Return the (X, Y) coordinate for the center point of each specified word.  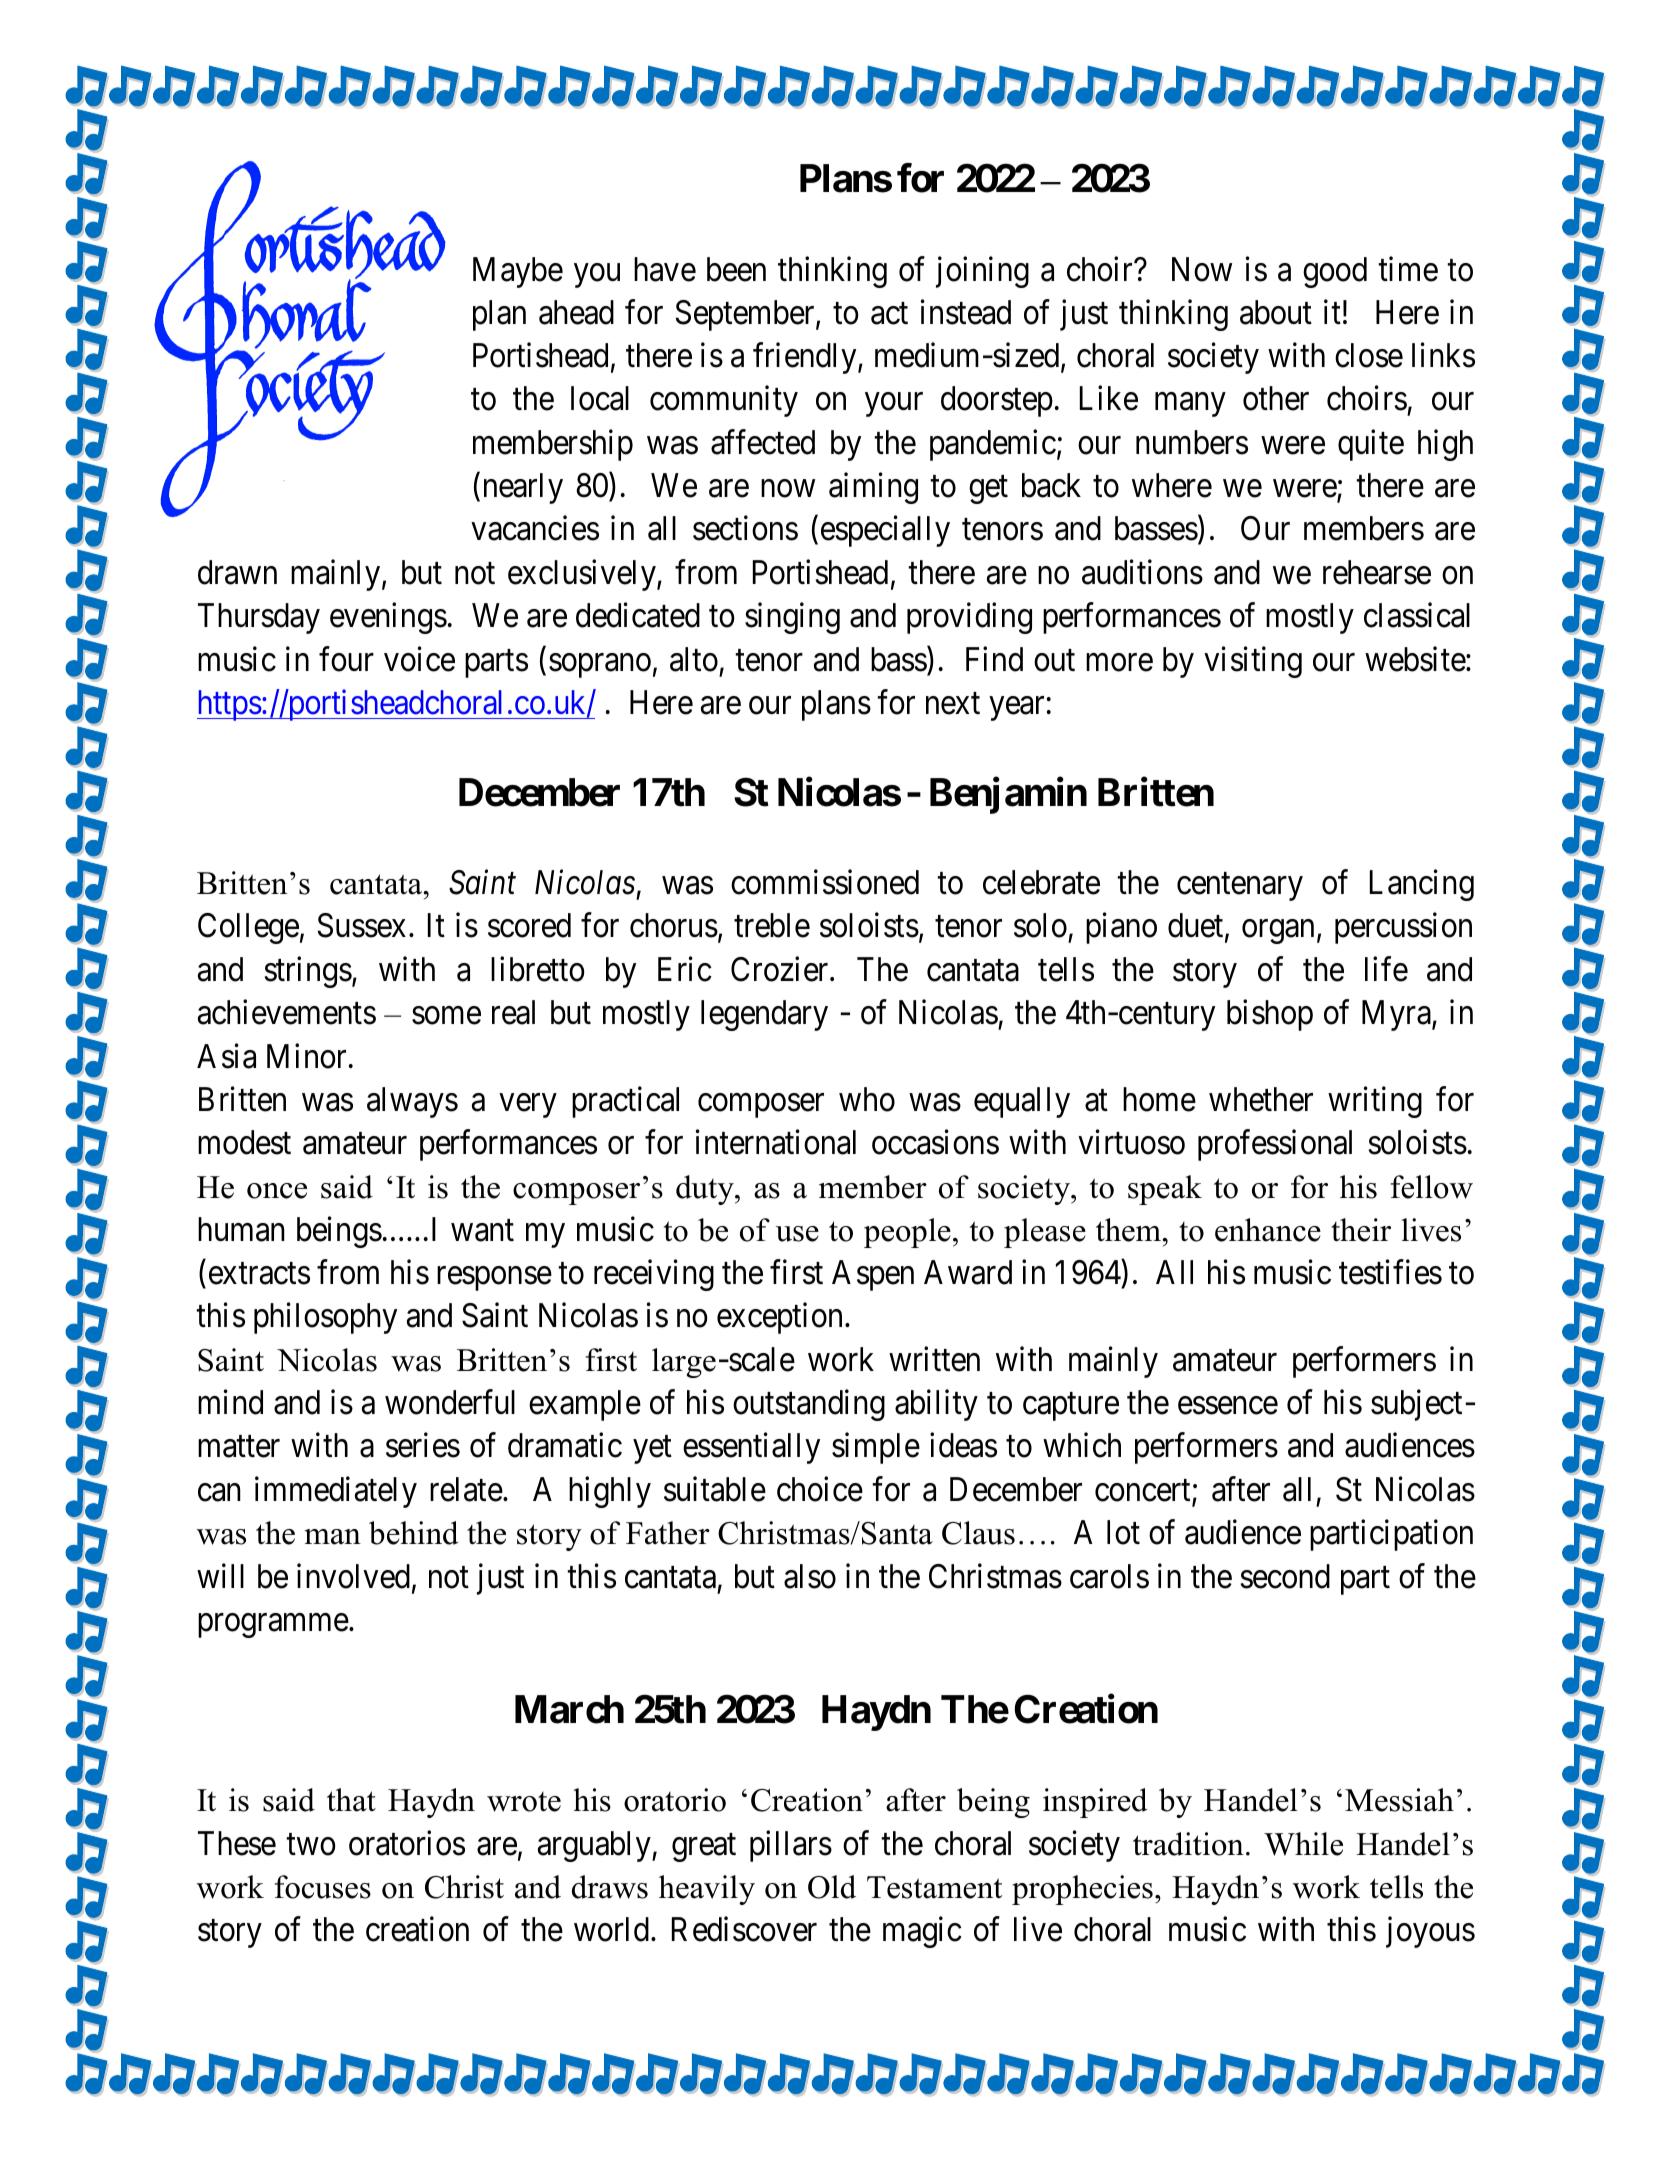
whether (1261, 1099)
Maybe (518, 272)
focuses (323, 1887)
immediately (336, 1492)
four (346, 659)
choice (820, 1489)
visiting (1253, 662)
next (953, 704)
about (1276, 312)
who (867, 1099)
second (1285, 1576)
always (412, 1102)
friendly (806, 358)
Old (832, 1887)
